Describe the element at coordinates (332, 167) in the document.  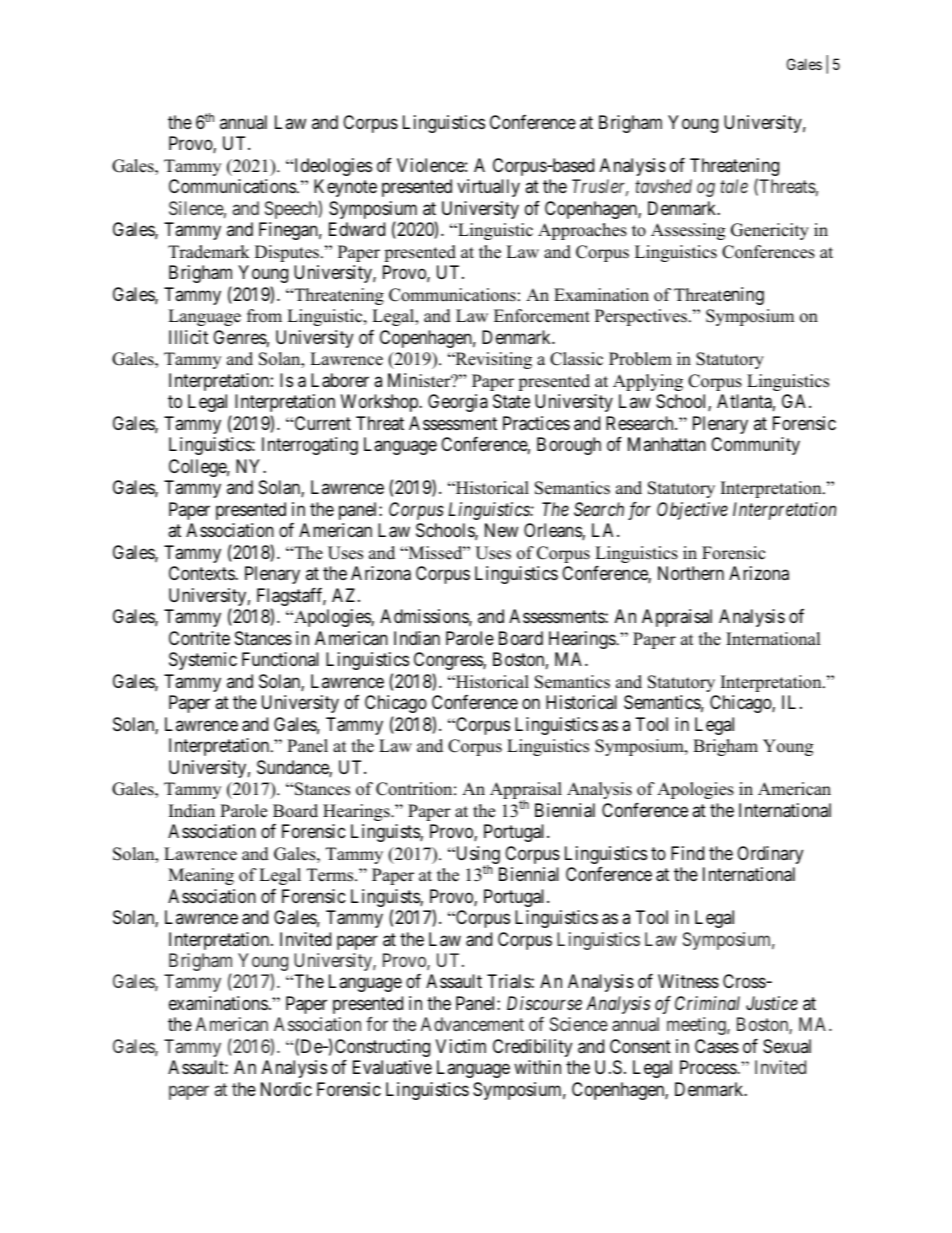
I see `Ideologies` at that location.
